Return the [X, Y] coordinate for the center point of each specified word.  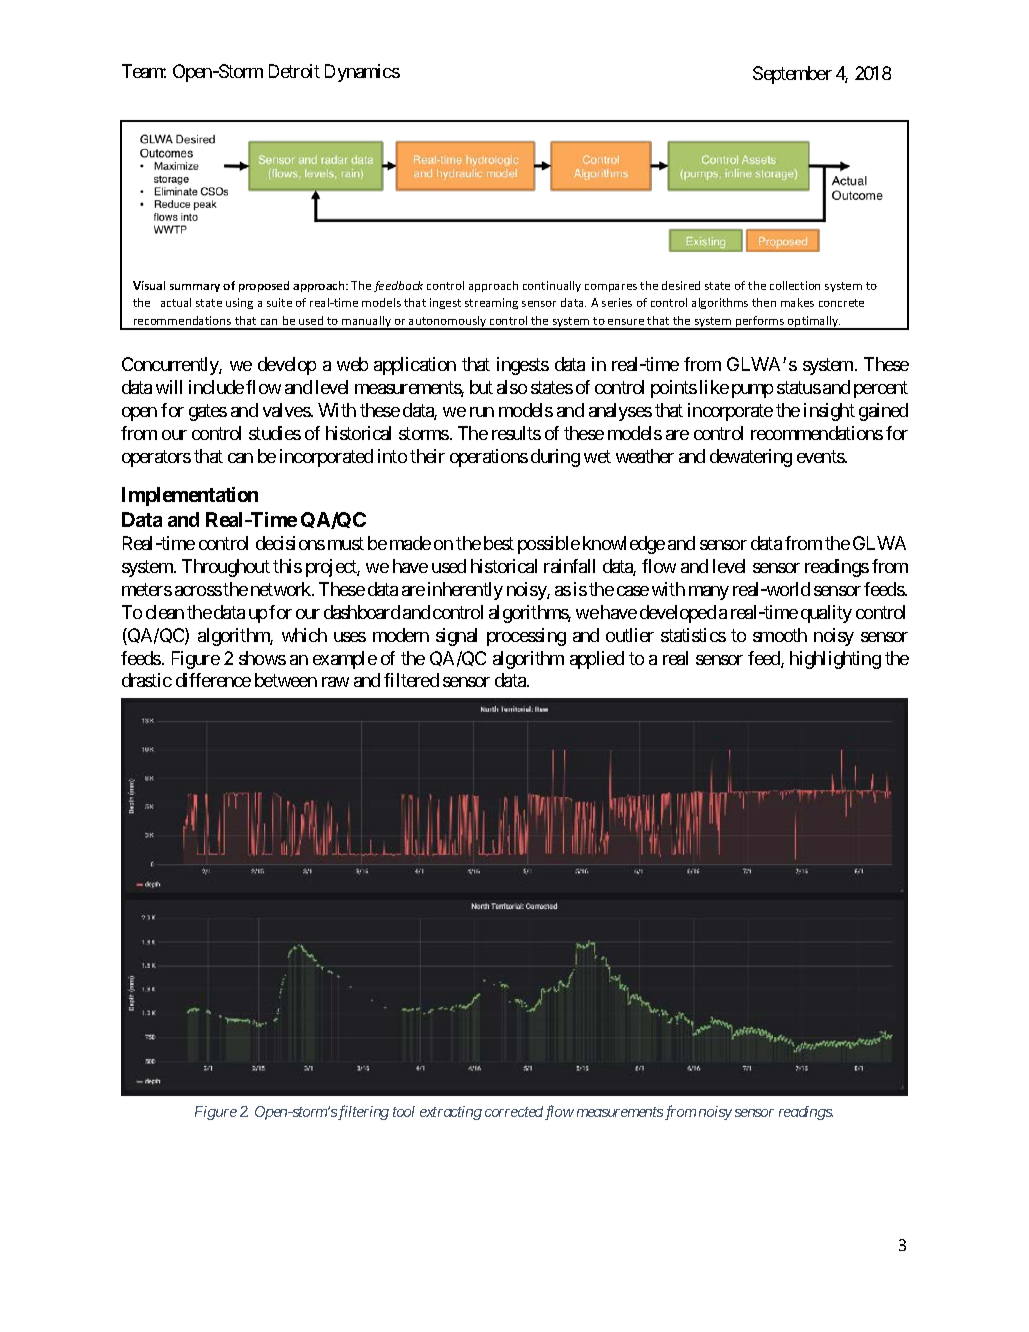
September [792, 75]
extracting [451, 1113]
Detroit [294, 71]
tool [404, 1111]
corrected [514, 1111]
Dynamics [362, 73]
